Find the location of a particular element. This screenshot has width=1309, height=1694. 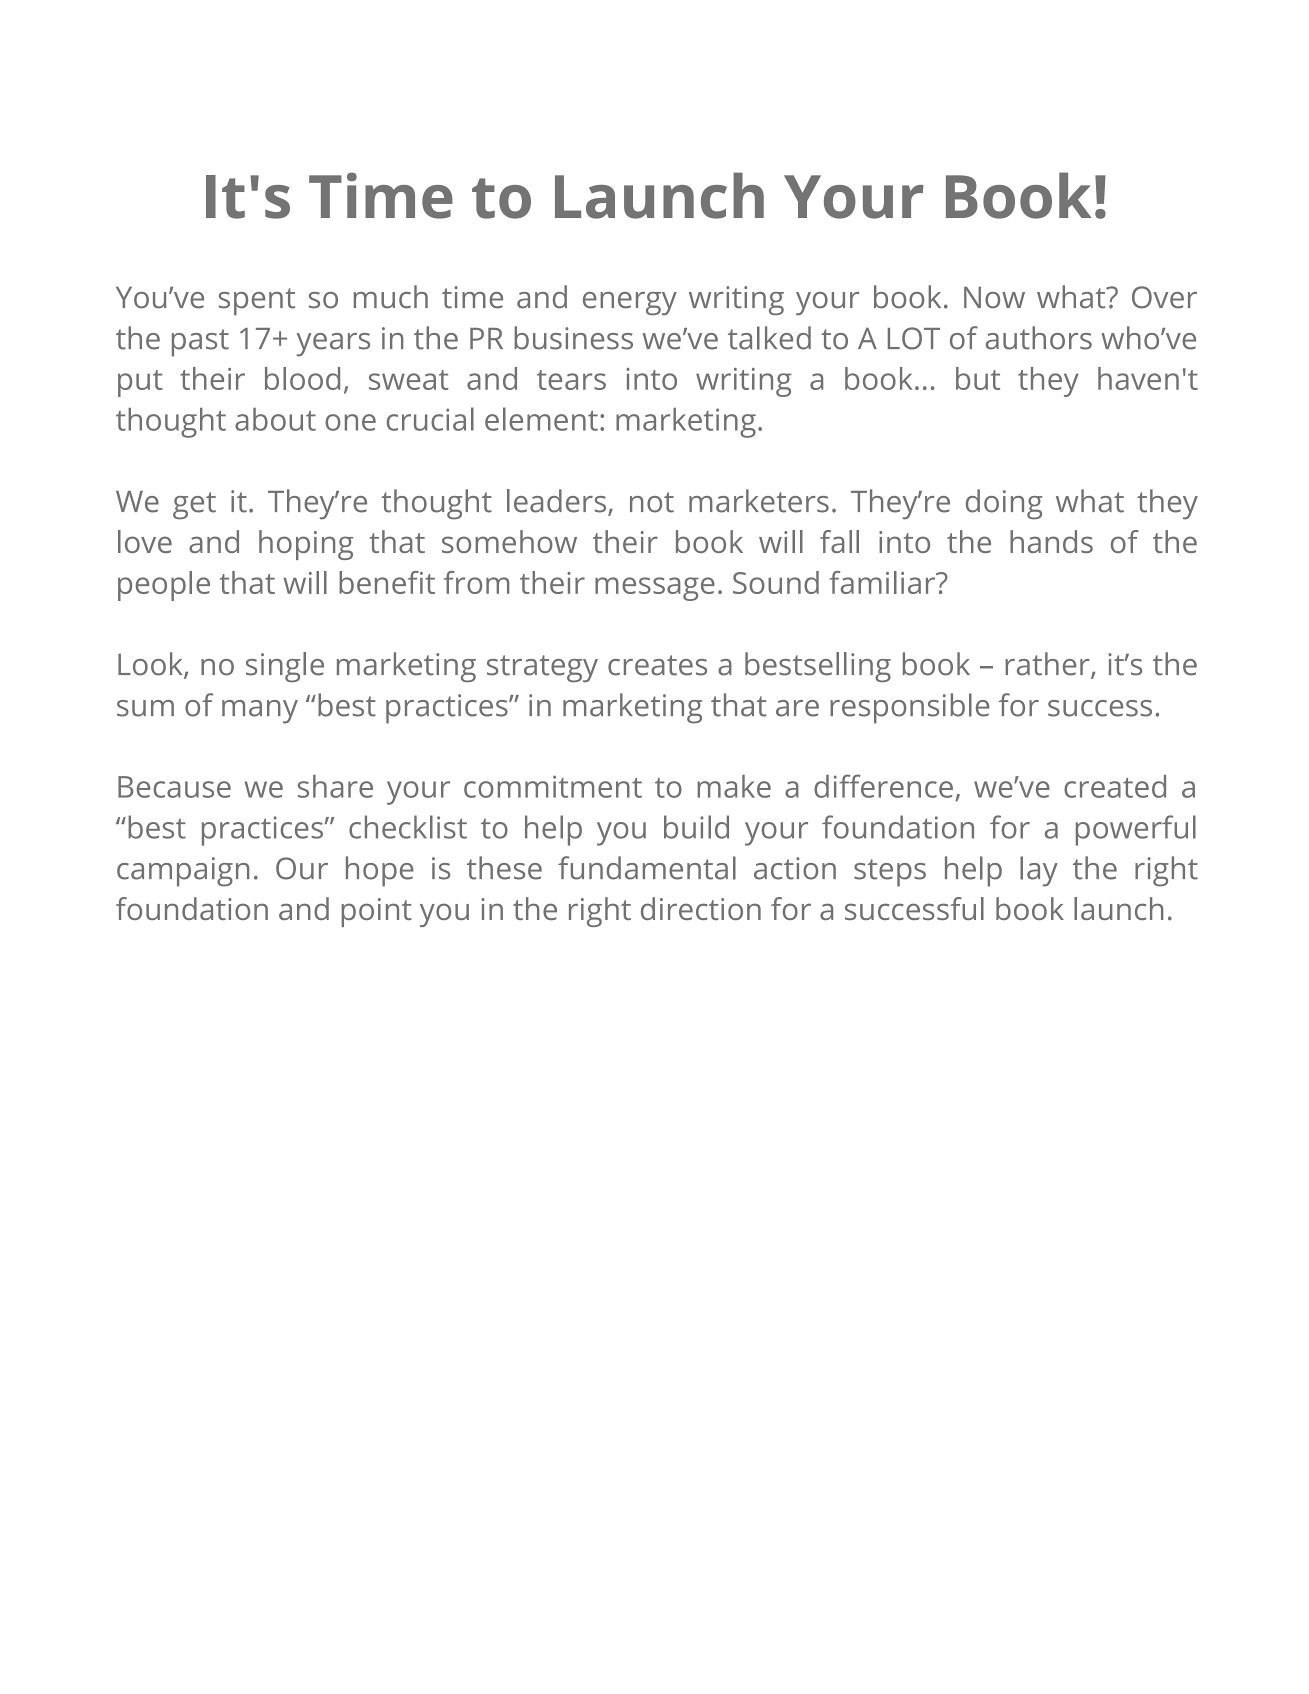

people is located at coordinates (164, 586).
